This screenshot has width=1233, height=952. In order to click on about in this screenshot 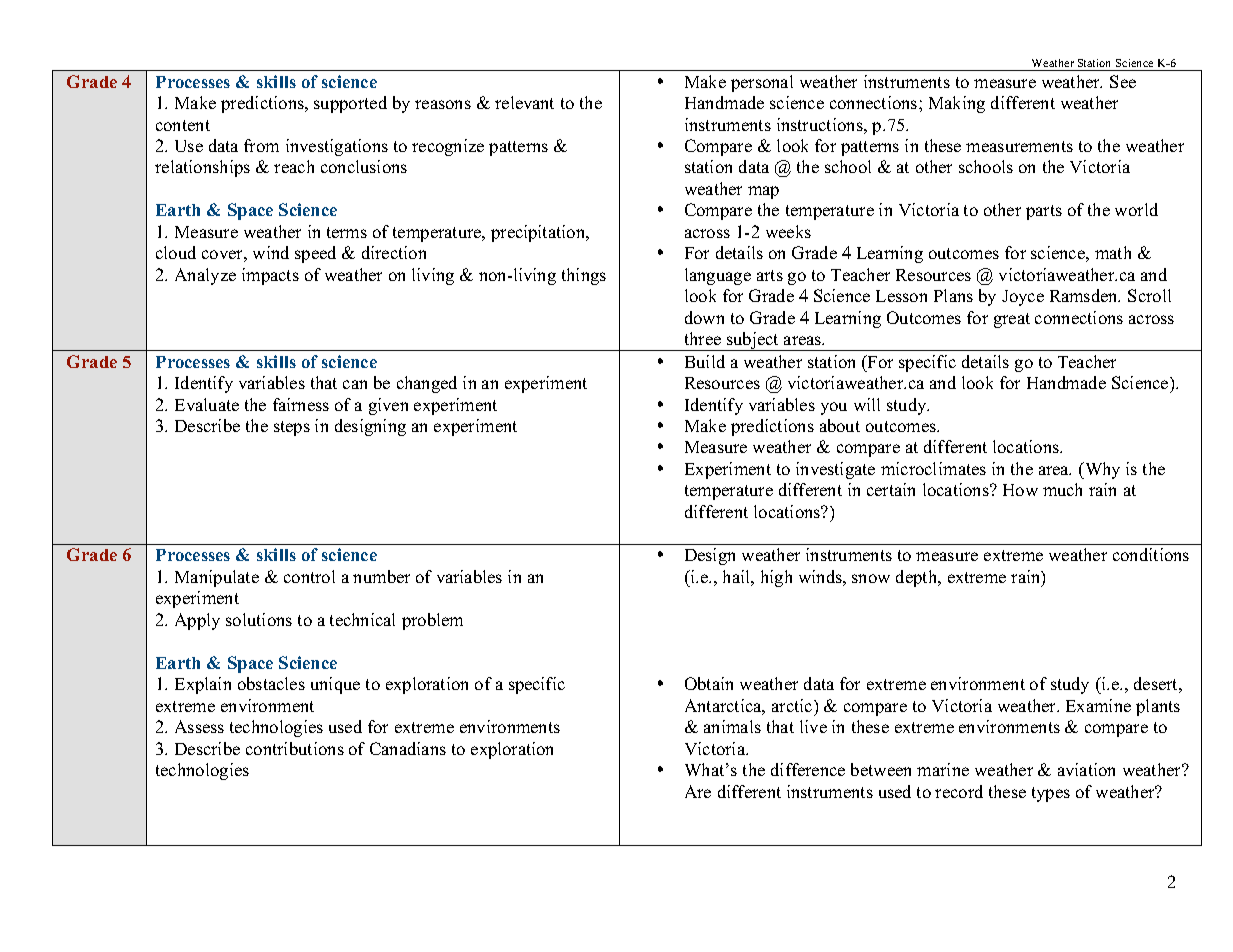, I will do `click(840, 425)`.
